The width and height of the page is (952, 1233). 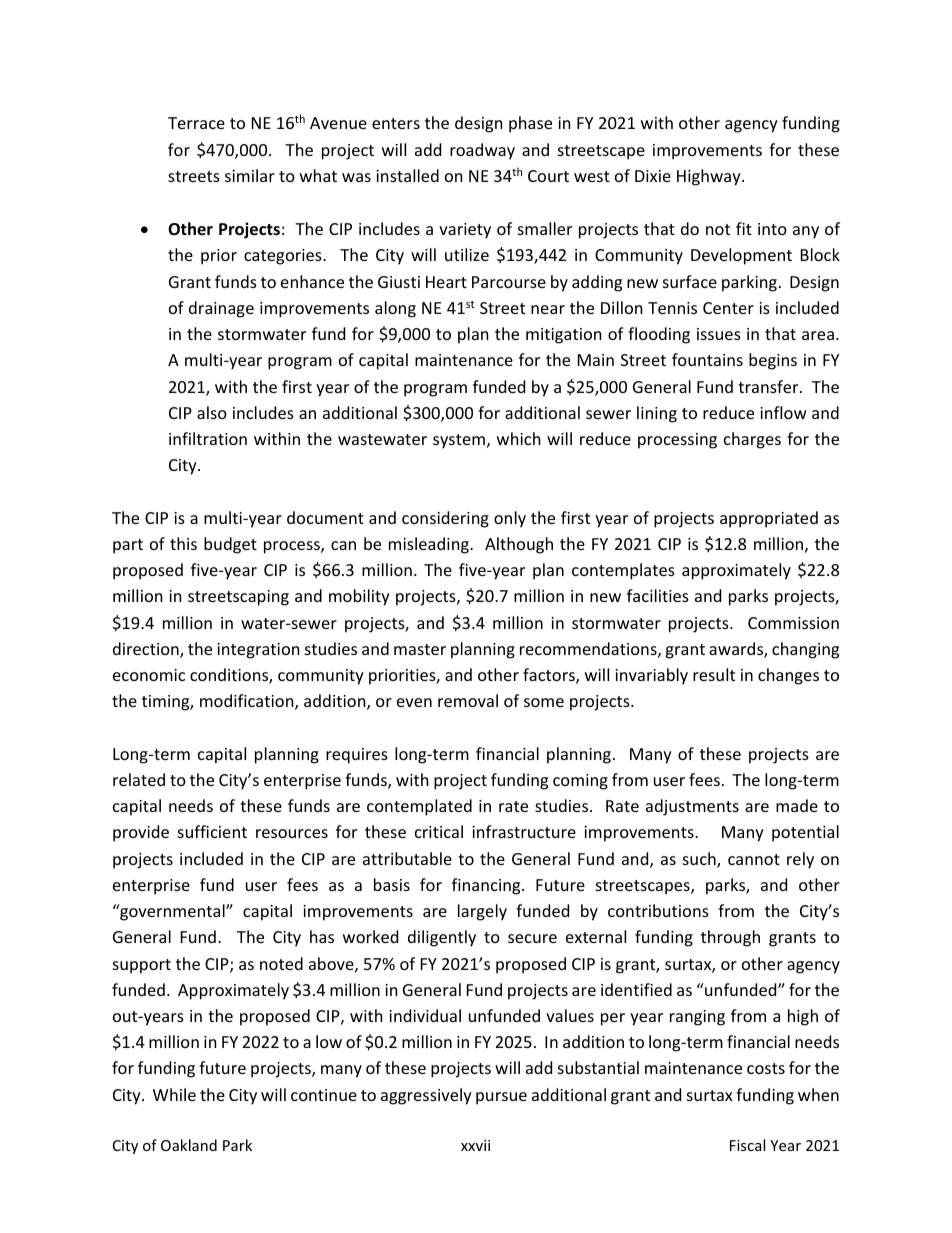 What do you see at coordinates (258, 651) in the page?
I see `integration` at bounding box center [258, 651].
